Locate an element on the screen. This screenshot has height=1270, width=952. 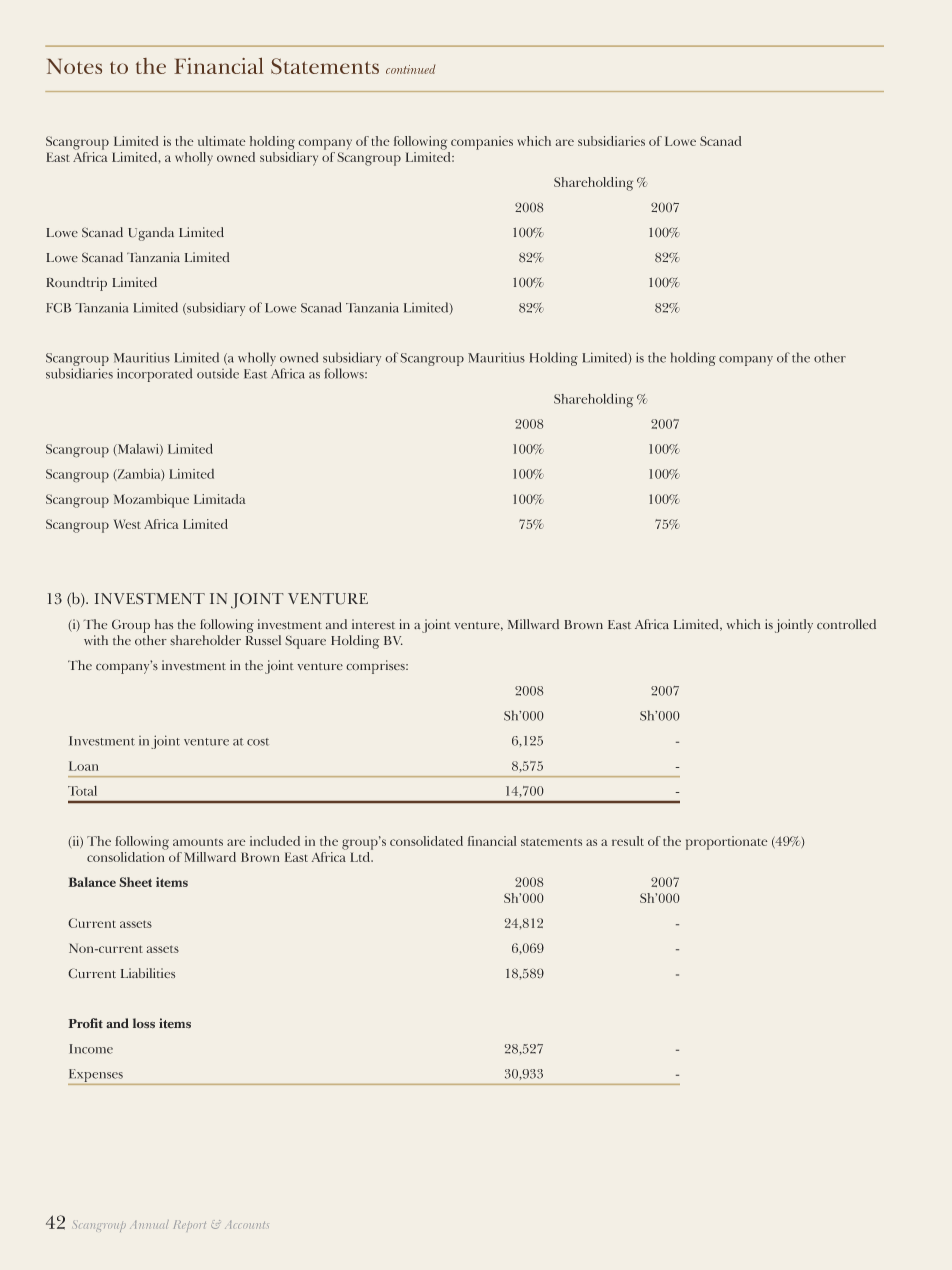
Annual is located at coordinates (149, 1224).
